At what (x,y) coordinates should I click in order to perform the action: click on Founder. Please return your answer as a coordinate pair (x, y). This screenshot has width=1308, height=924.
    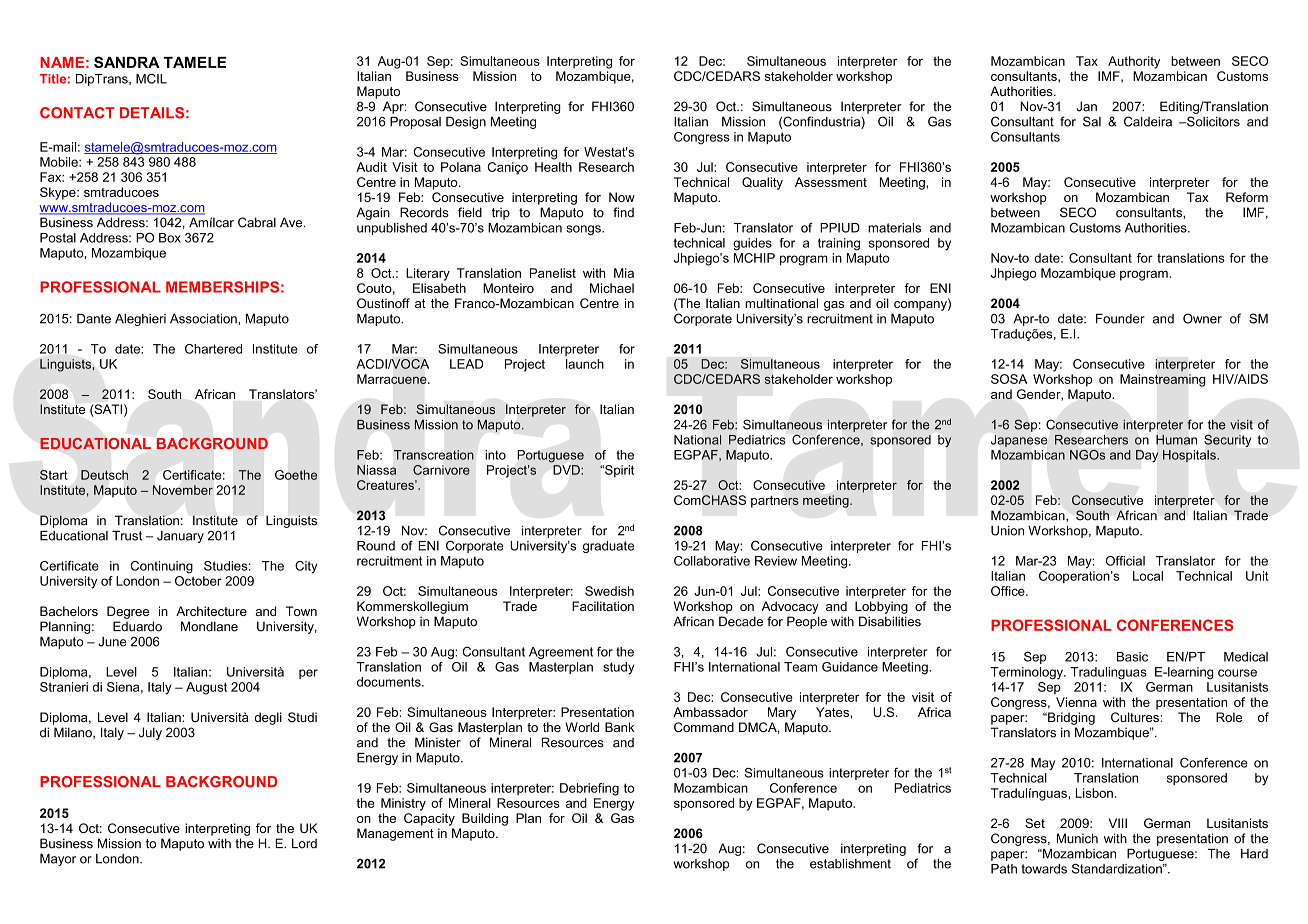
    Looking at the image, I should click on (1120, 319).
